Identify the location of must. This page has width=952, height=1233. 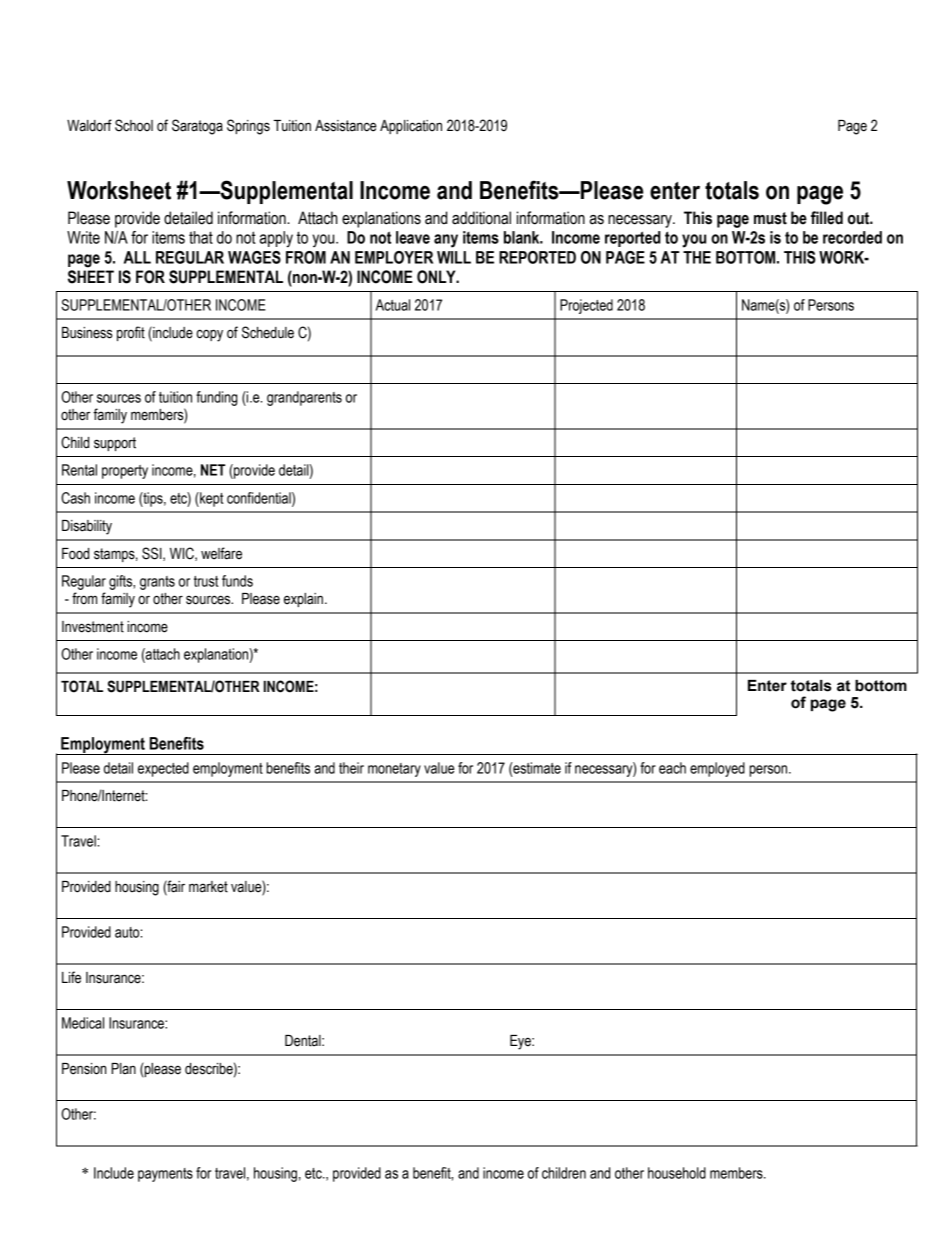
(770, 218).
